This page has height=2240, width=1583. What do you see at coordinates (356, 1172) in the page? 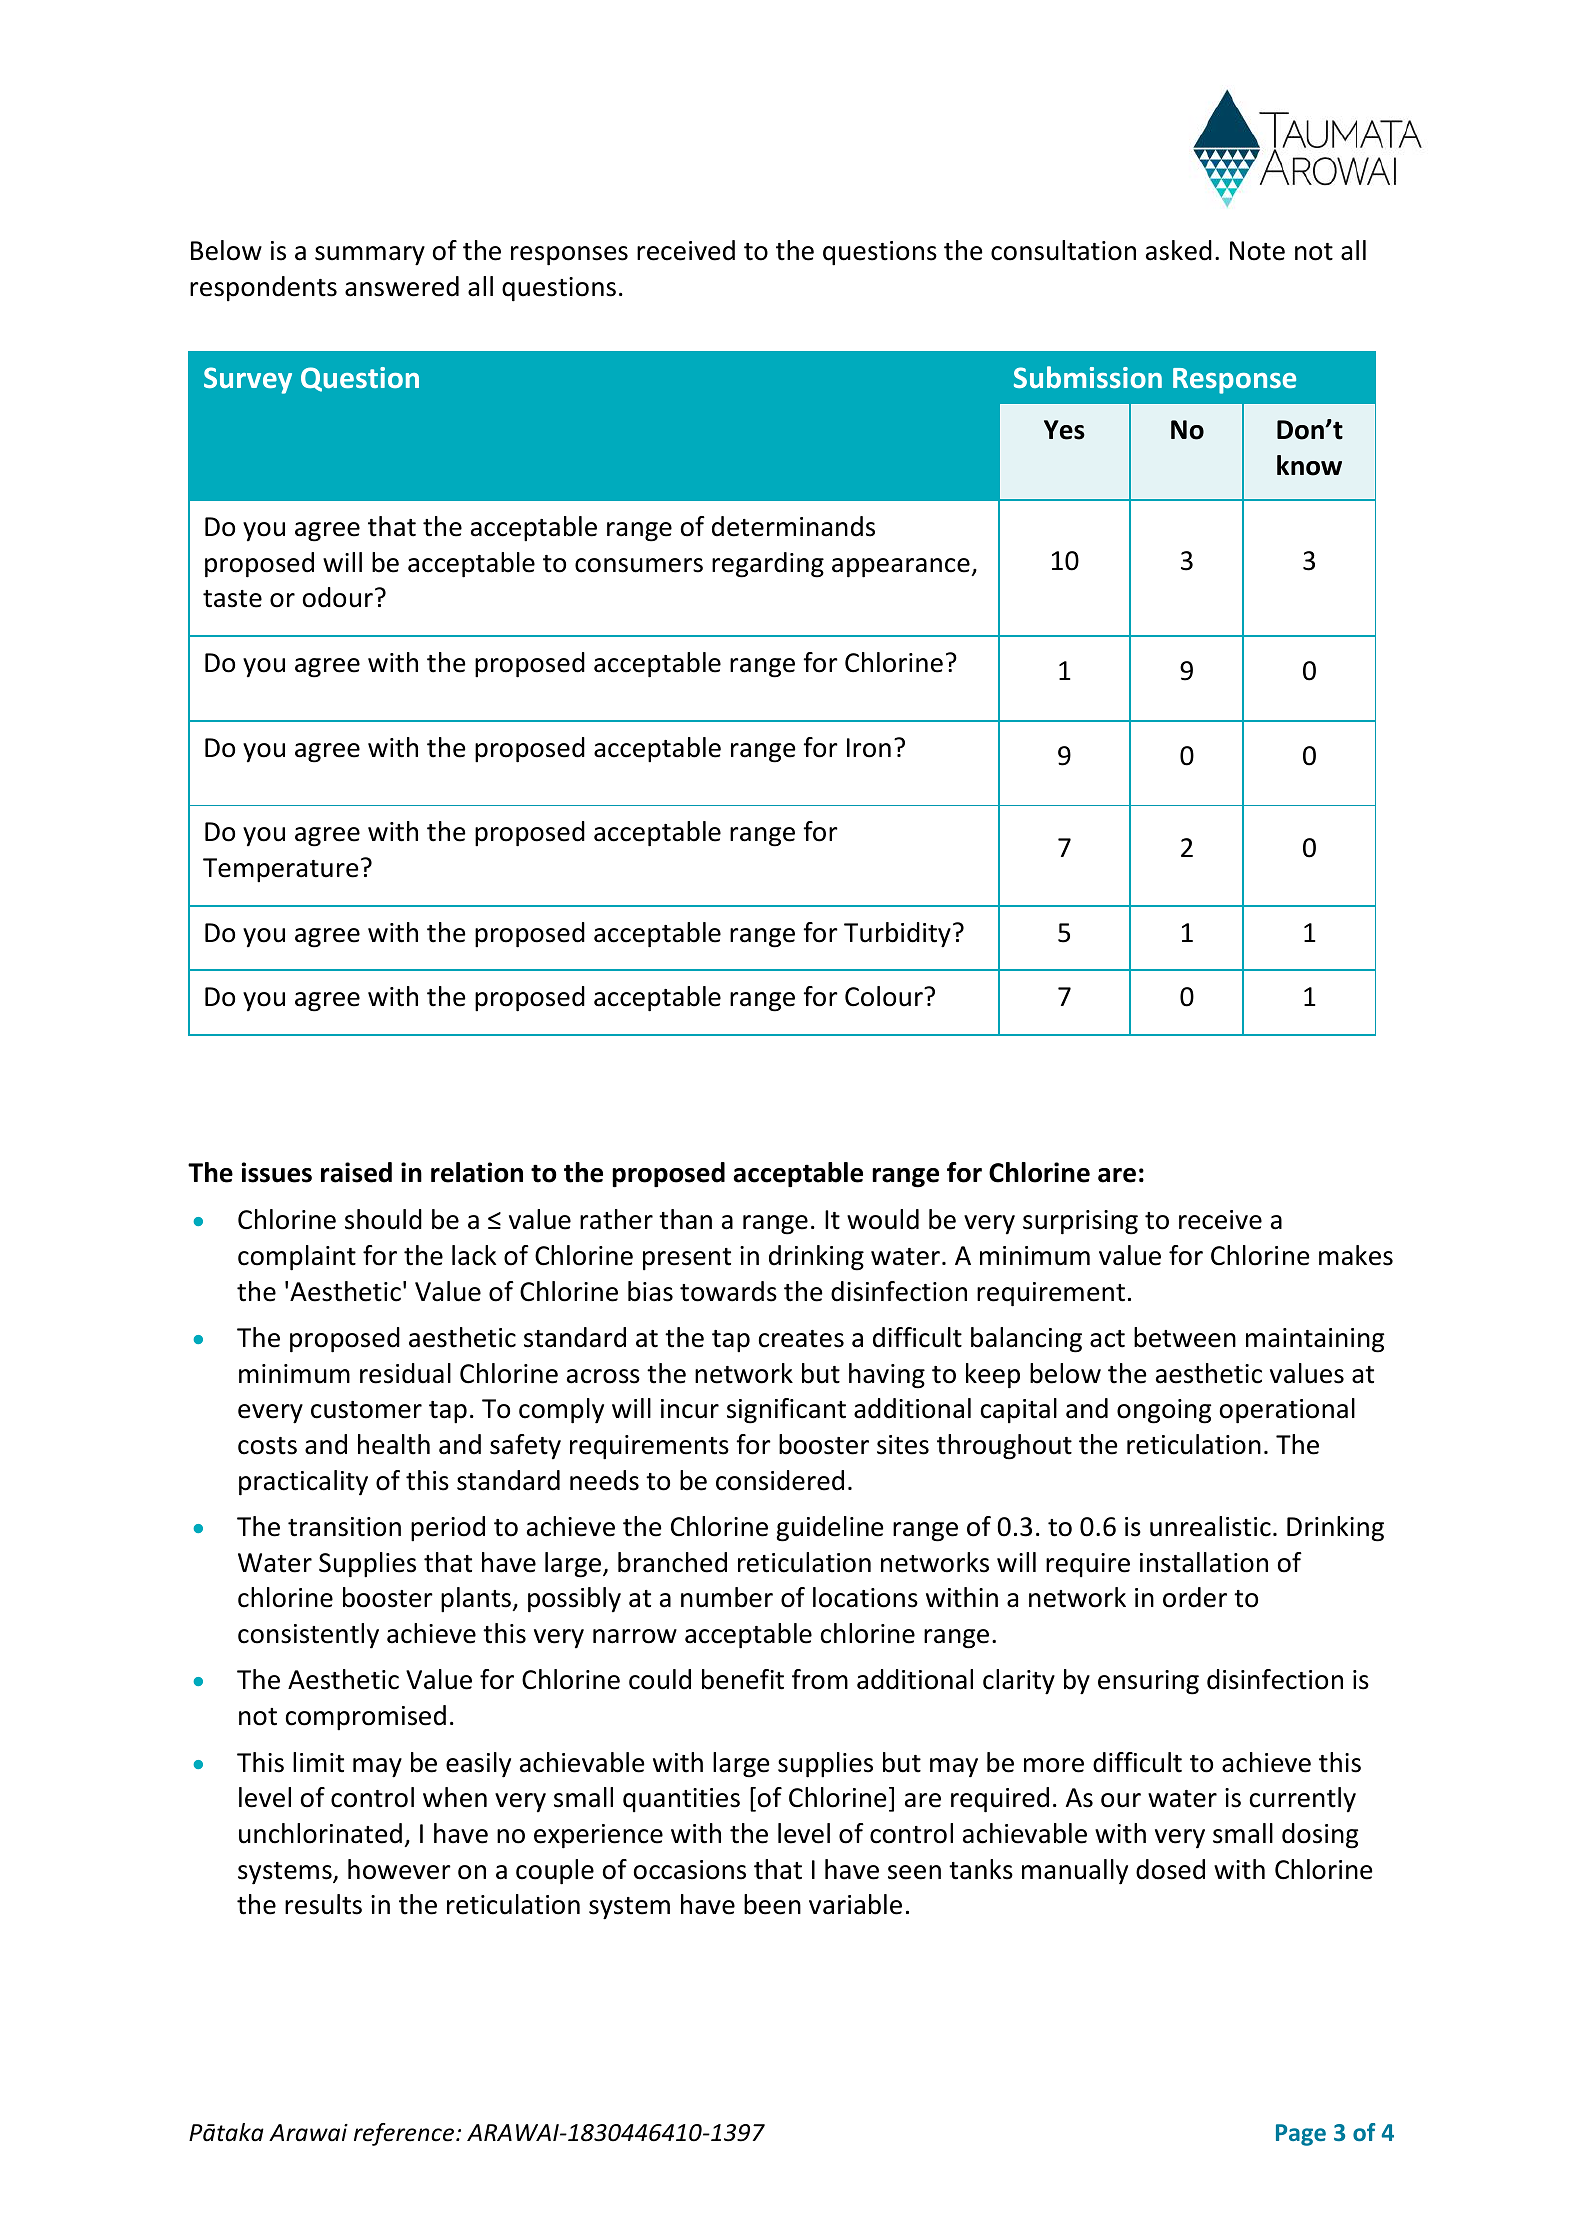
I see `raised` at bounding box center [356, 1172].
